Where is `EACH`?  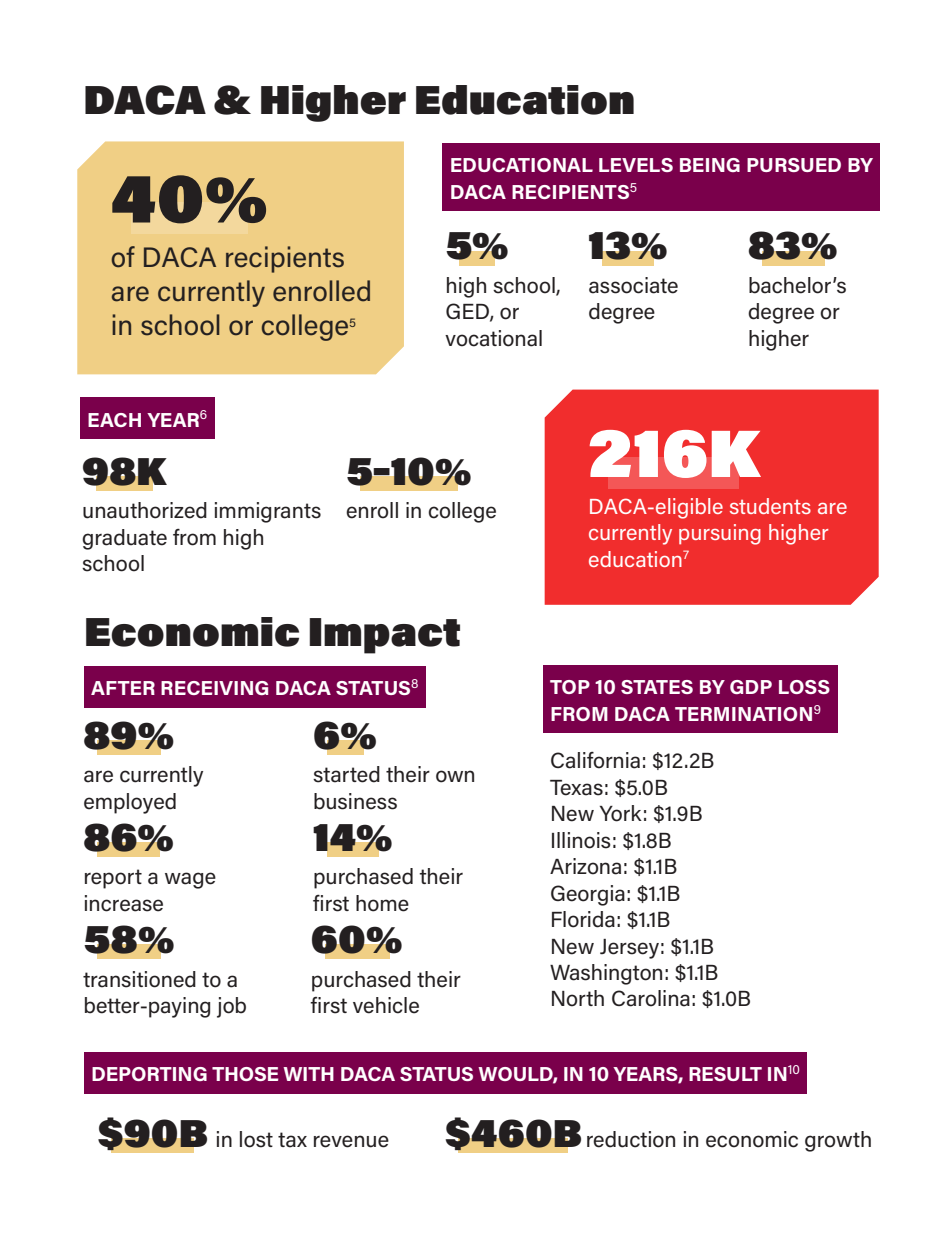 EACH is located at coordinates (114, 420).
